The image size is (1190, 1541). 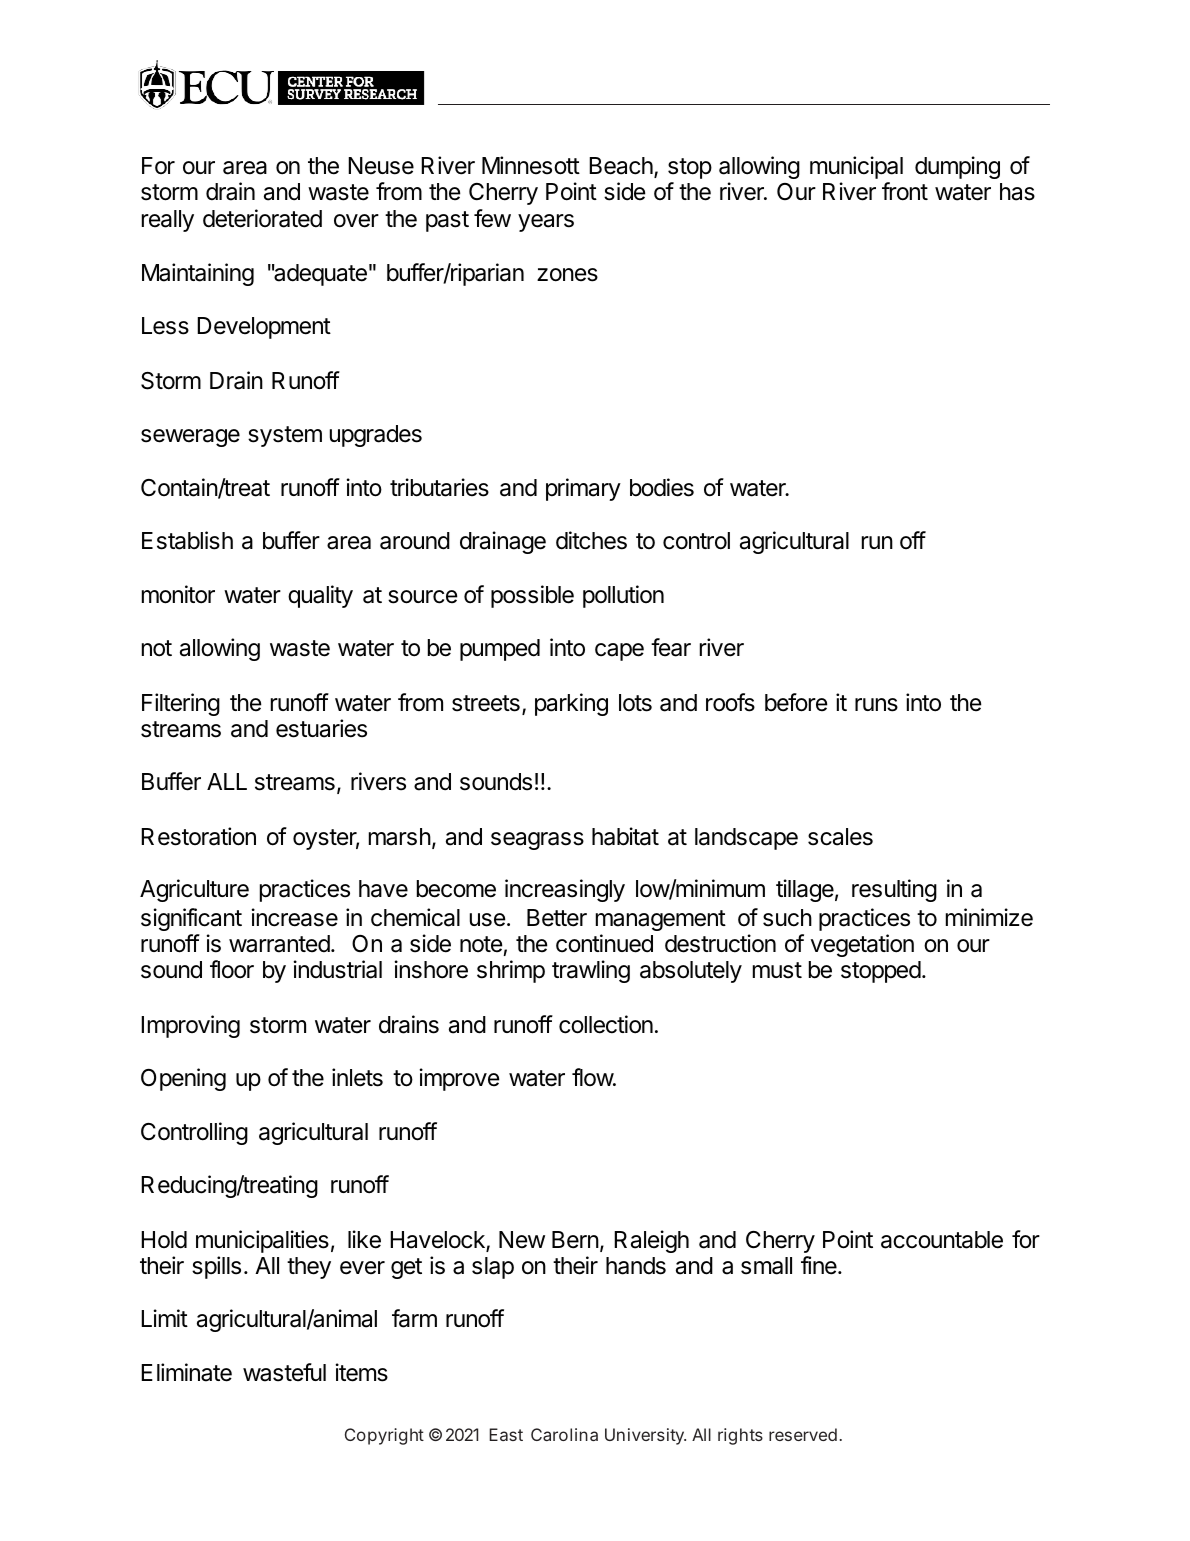 I want to click on years, so click(x=546, y=223).
